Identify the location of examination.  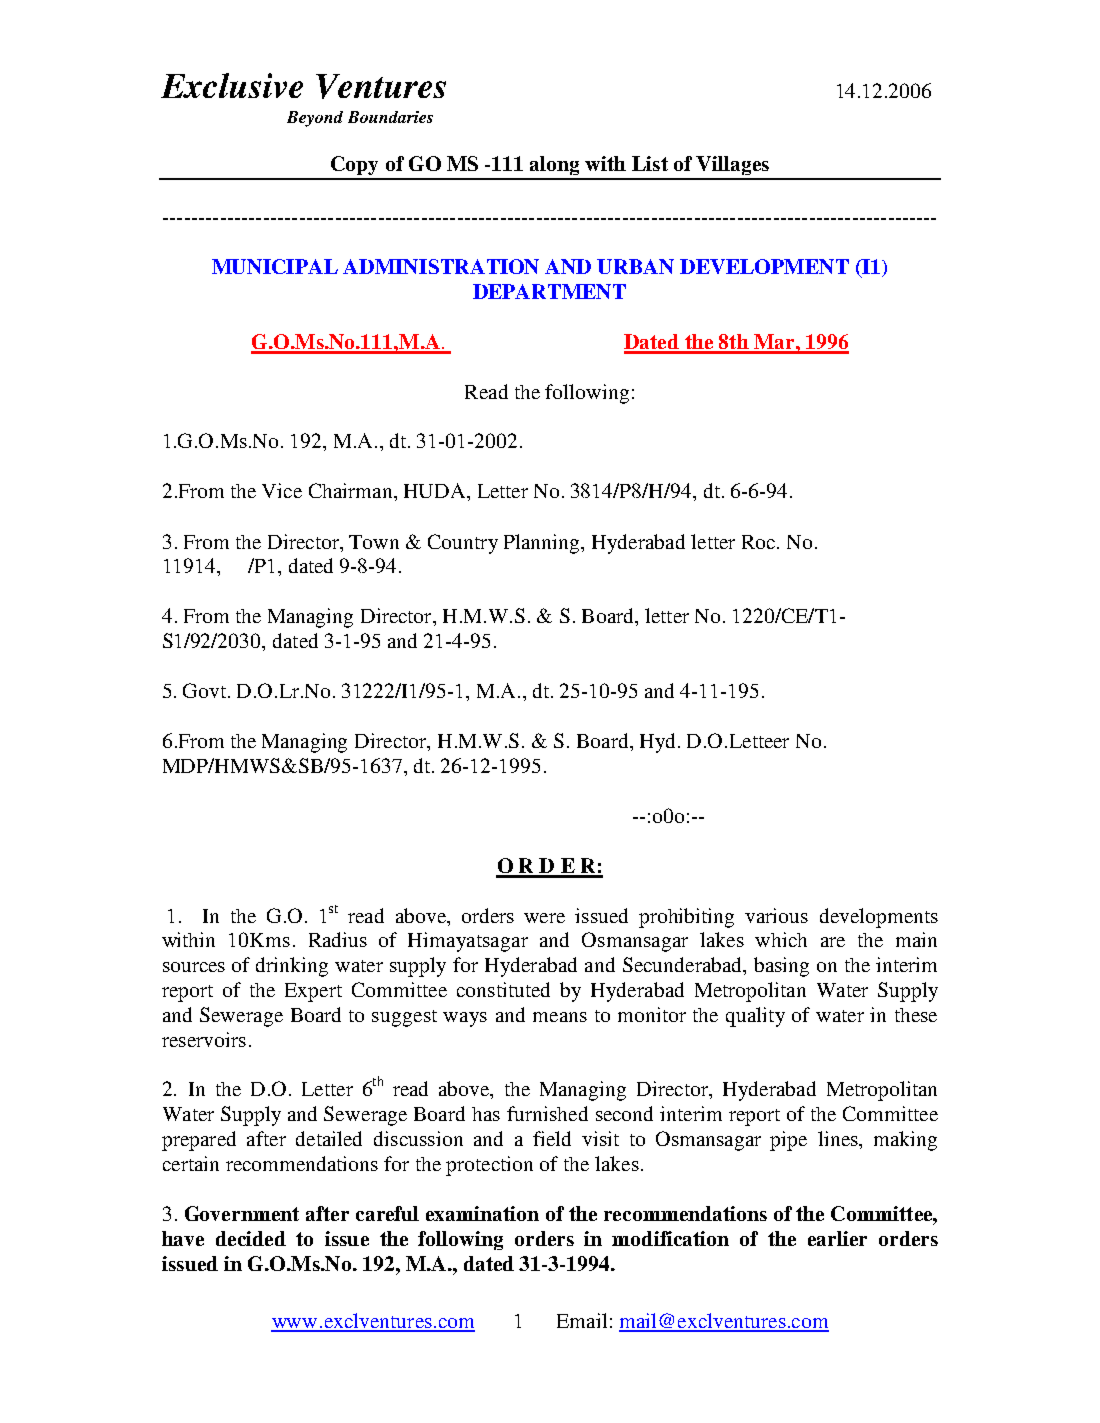
(482, 1213).
